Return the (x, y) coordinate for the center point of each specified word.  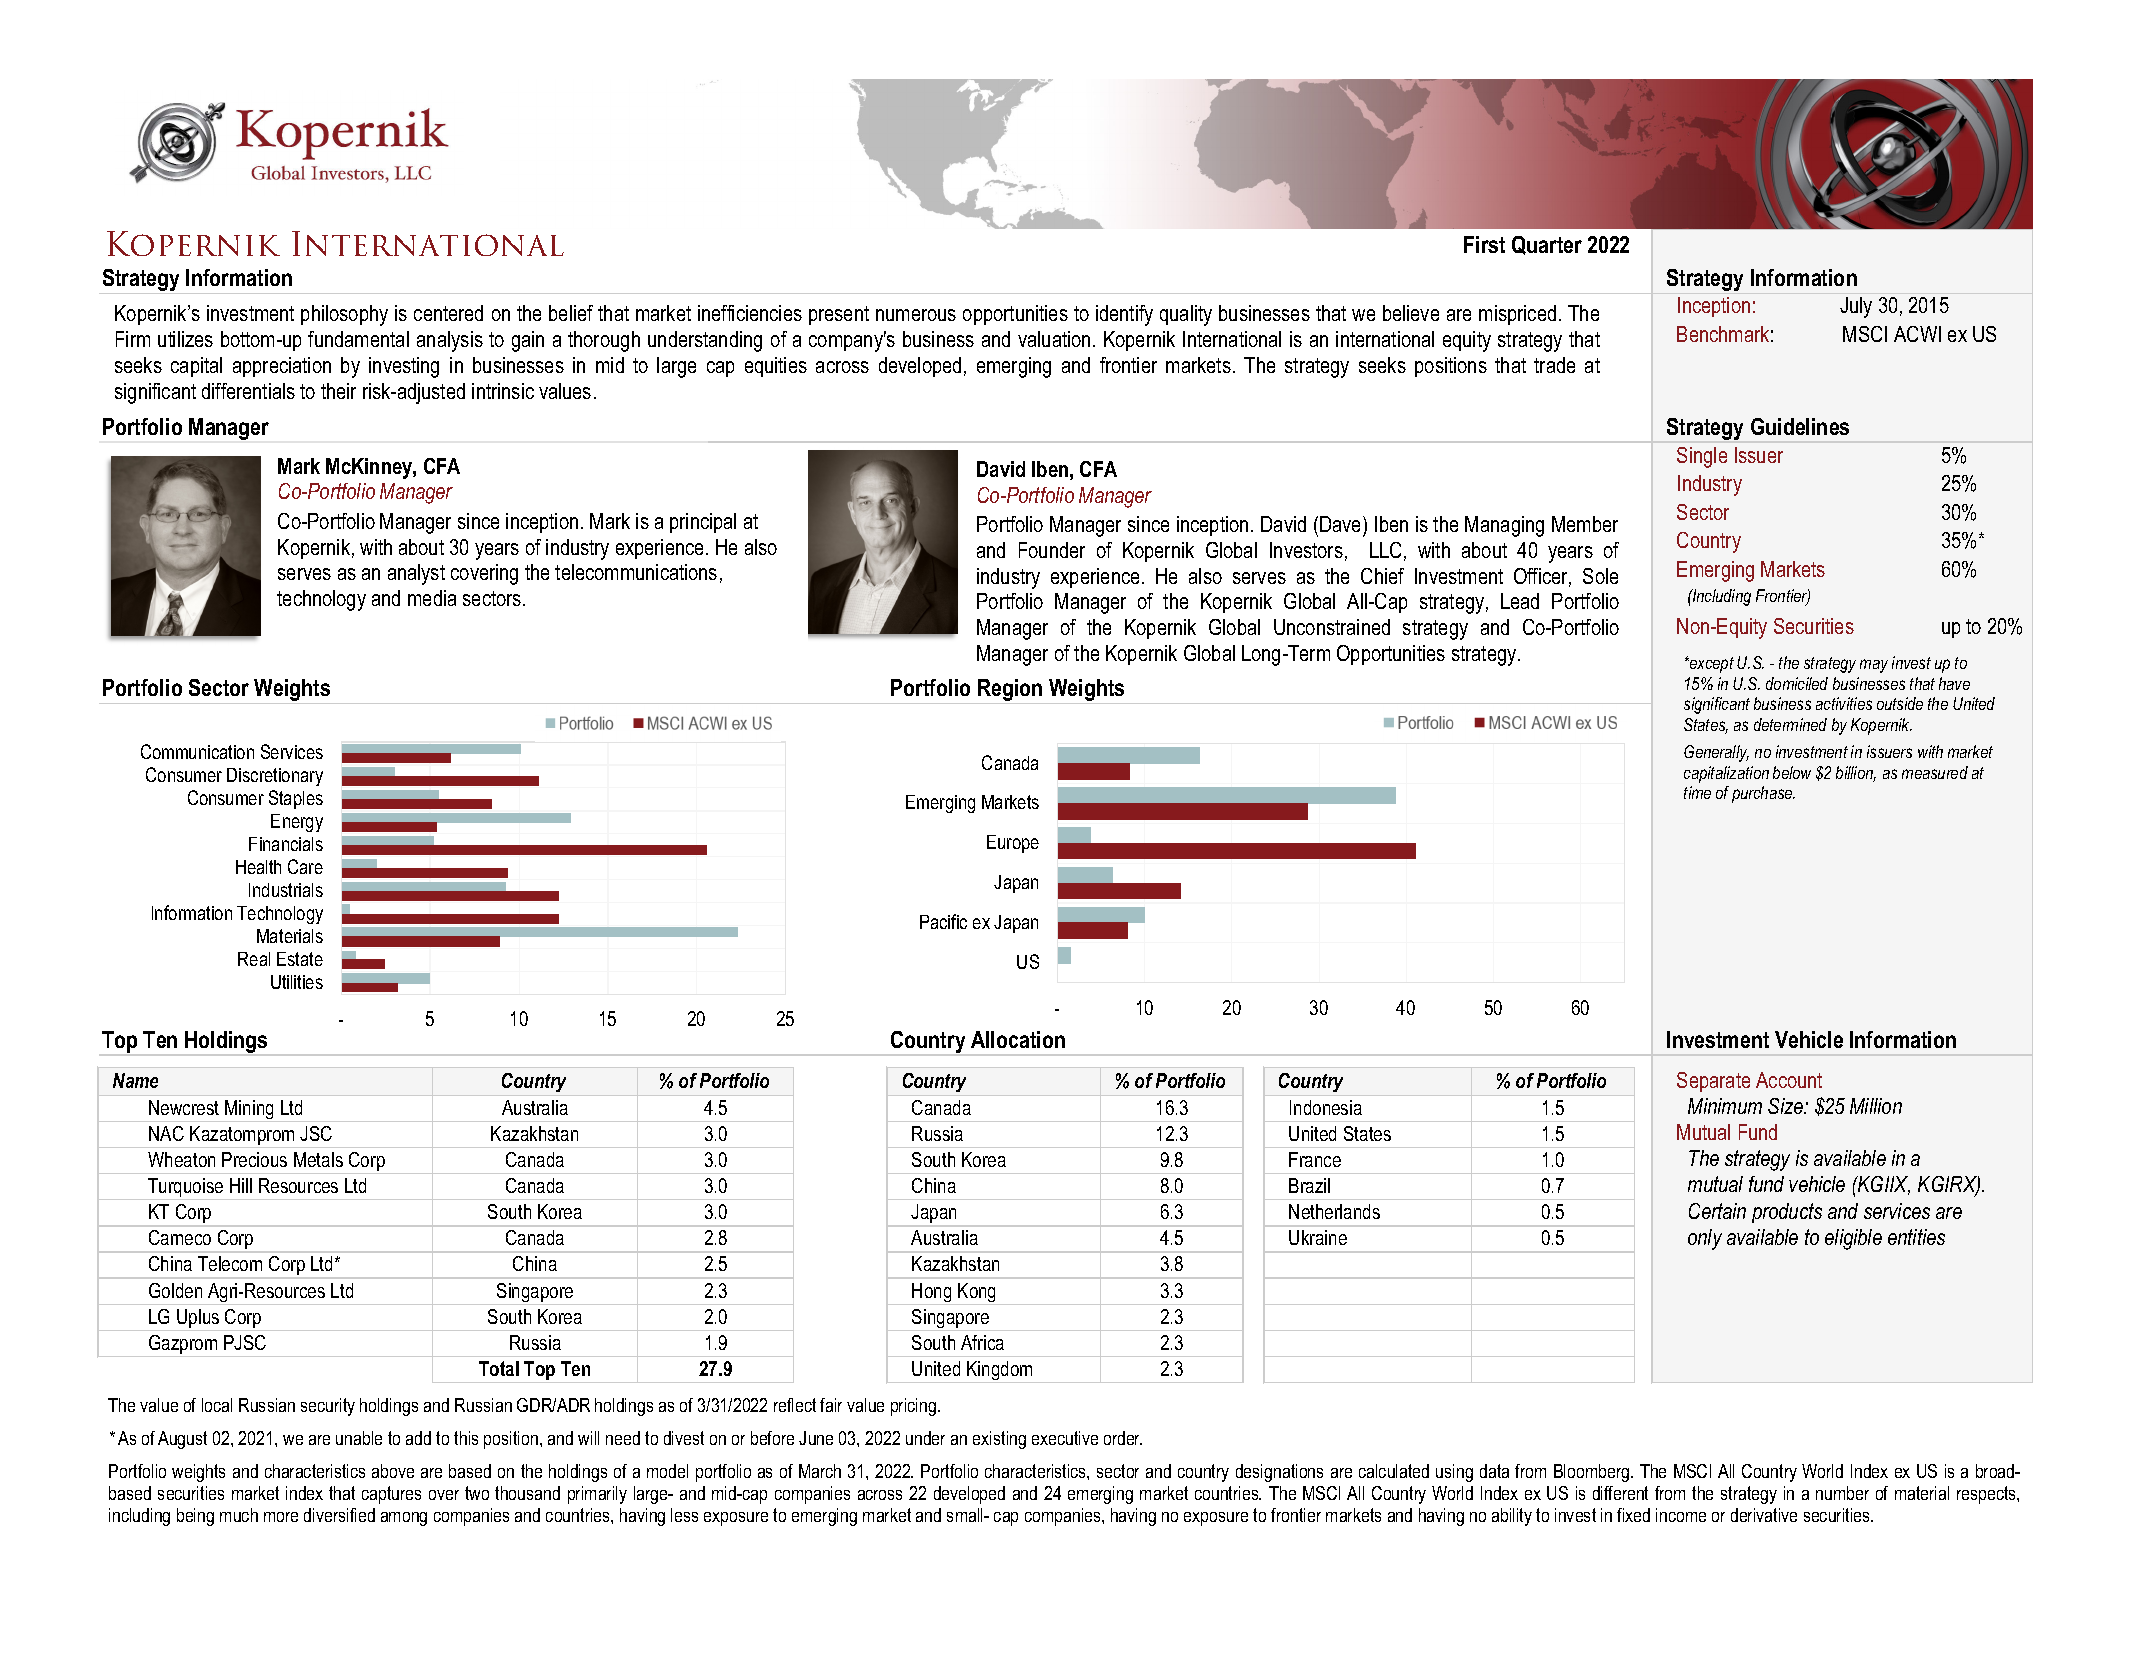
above (393, 1471)
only (1705, 1239)
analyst (416, 574)
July (1856, 307)
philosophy (344, 315)
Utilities (297, 982)
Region (1010, 691)
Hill (241, 1185)
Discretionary (275, 777)
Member (1585, 524)
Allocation (1018, 1039)
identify (1124, 315)
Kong (977, 1294)
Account (1789, 1080)
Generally (1716, 753)
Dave (1342, 526)
